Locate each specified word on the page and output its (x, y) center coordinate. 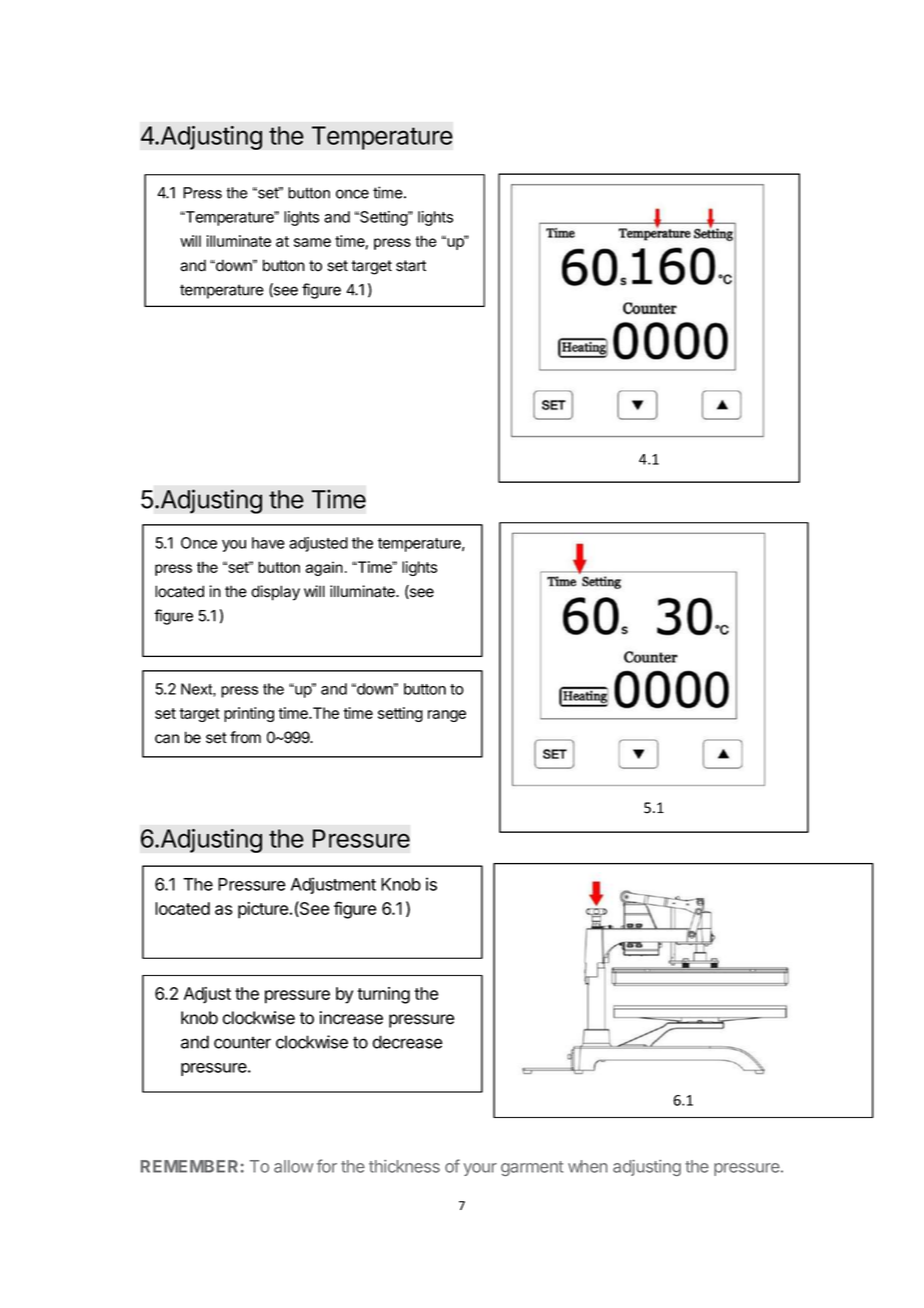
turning (383, 995)
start (411, 266)
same (312, 242)
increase (351, 1018)
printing (249, 714)
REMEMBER (189, 1166)
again (324, 568)
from (245, 737)
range (447, 716)
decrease (407, 1042)
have (268, 543)
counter (242, 1042)
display (275, 593)
